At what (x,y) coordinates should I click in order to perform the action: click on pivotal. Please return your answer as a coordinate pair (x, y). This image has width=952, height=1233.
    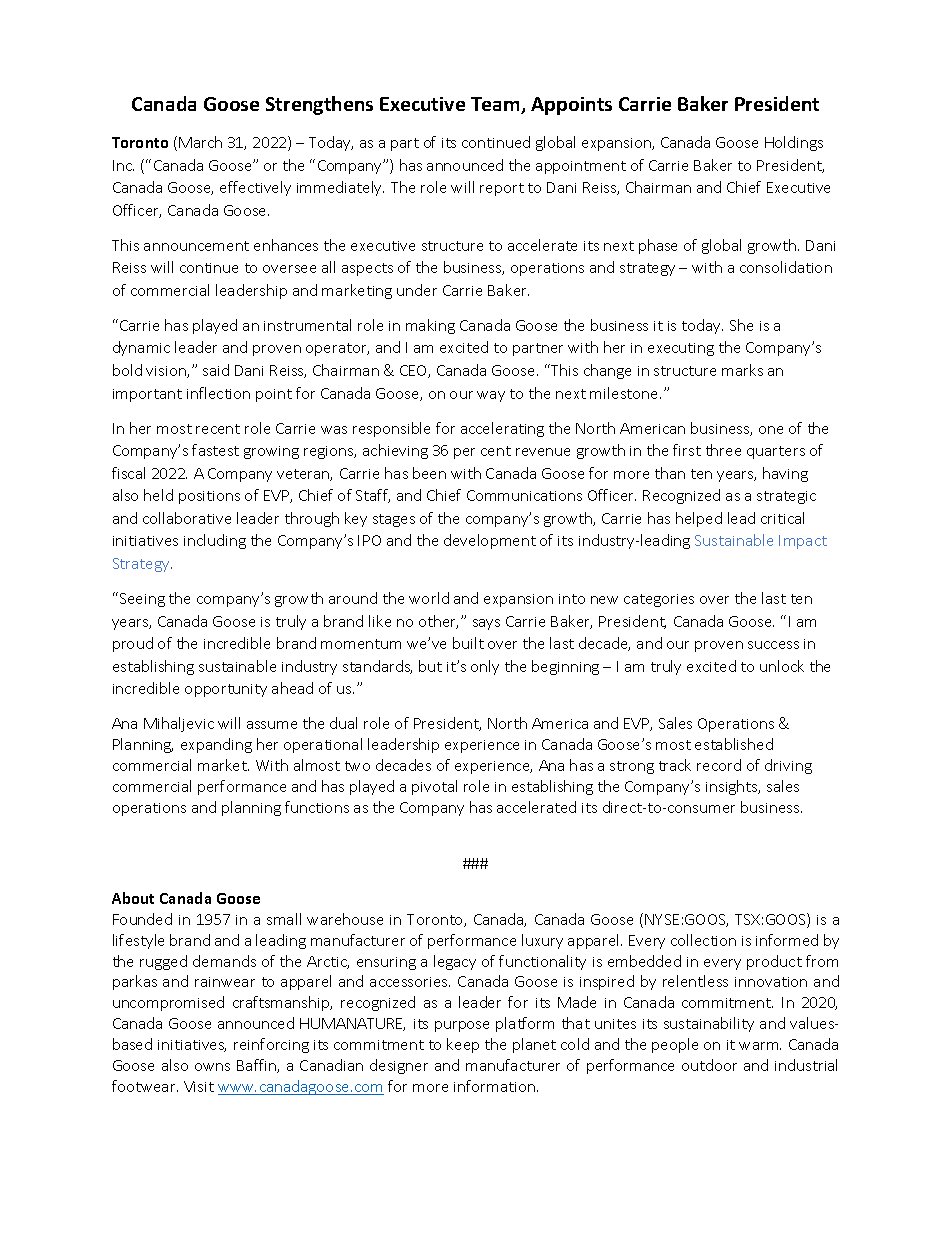
    Looking at the image, I should click on (434, 787).
